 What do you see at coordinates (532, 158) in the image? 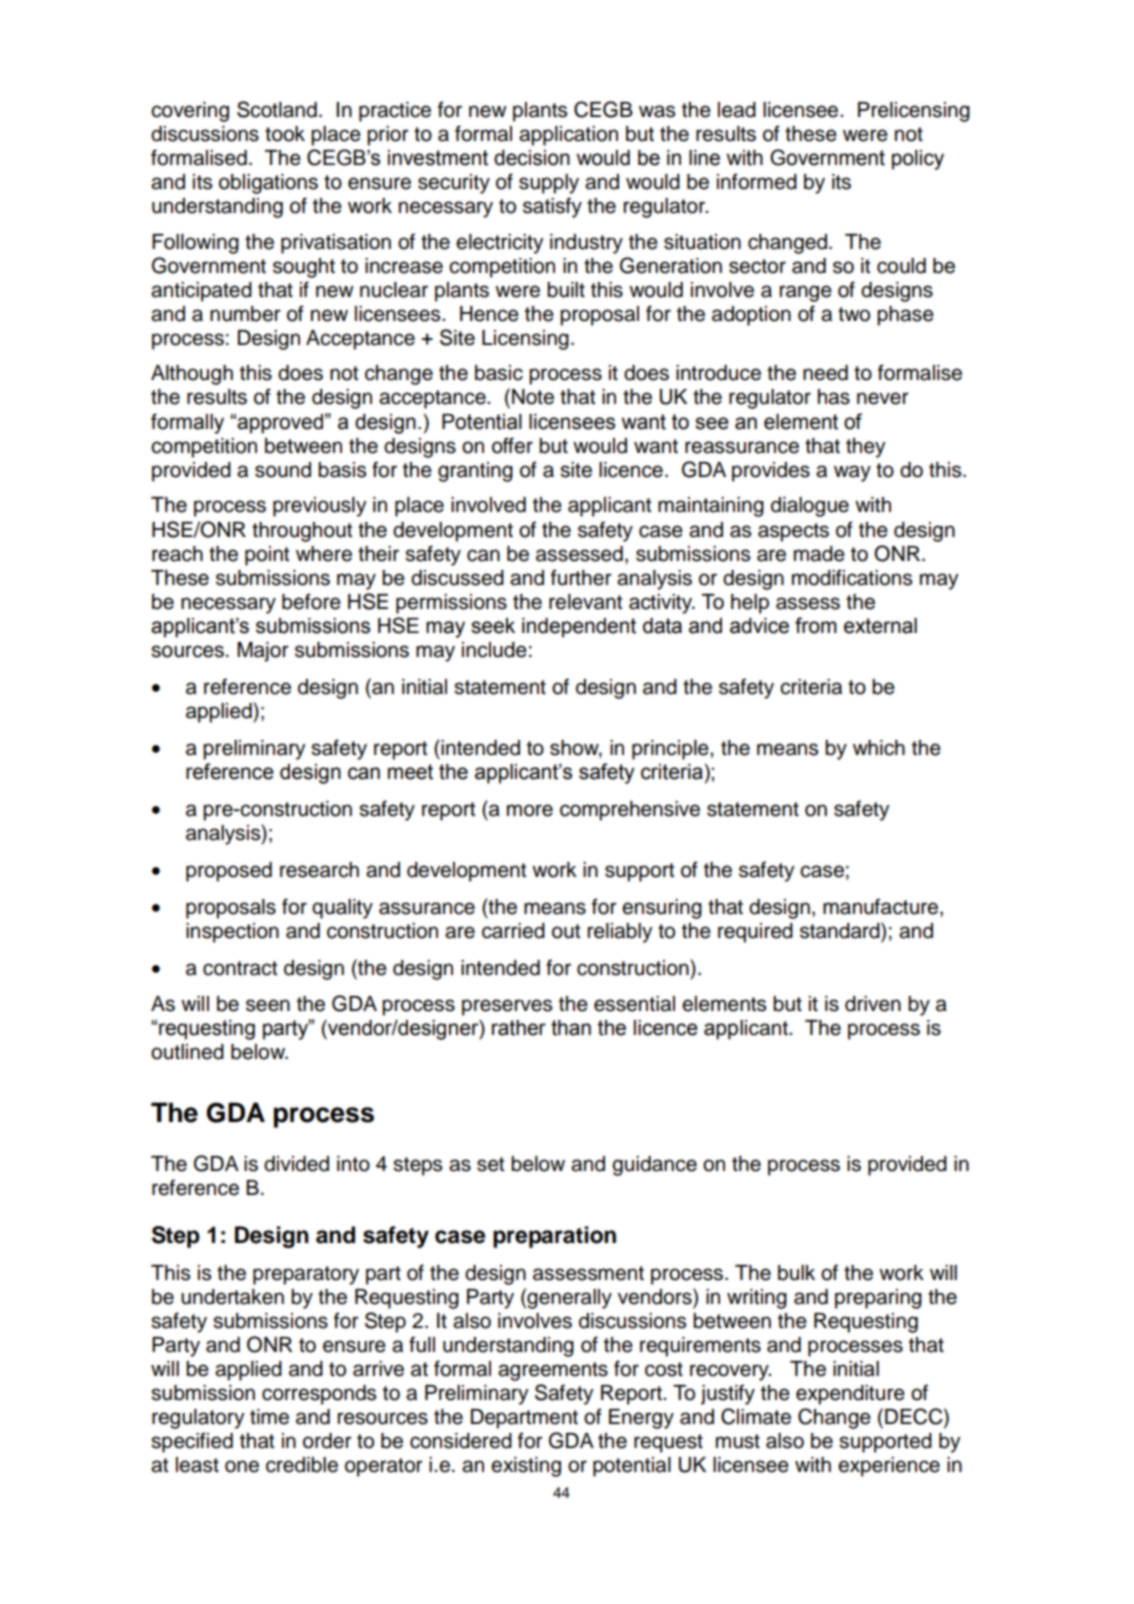
I see `decision` at bounding box center [532, 158].
